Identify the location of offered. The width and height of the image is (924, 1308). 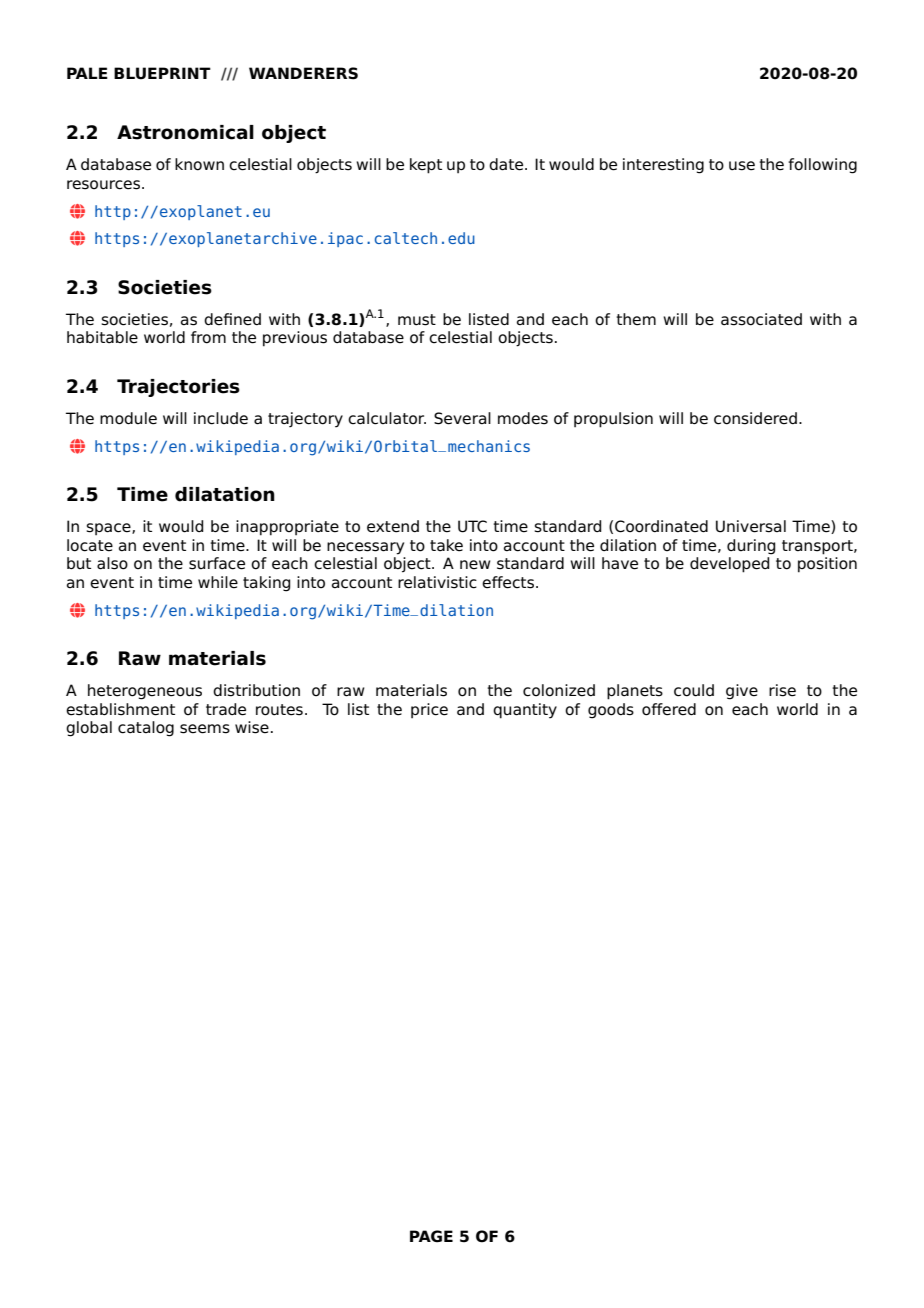
(669, 709).
